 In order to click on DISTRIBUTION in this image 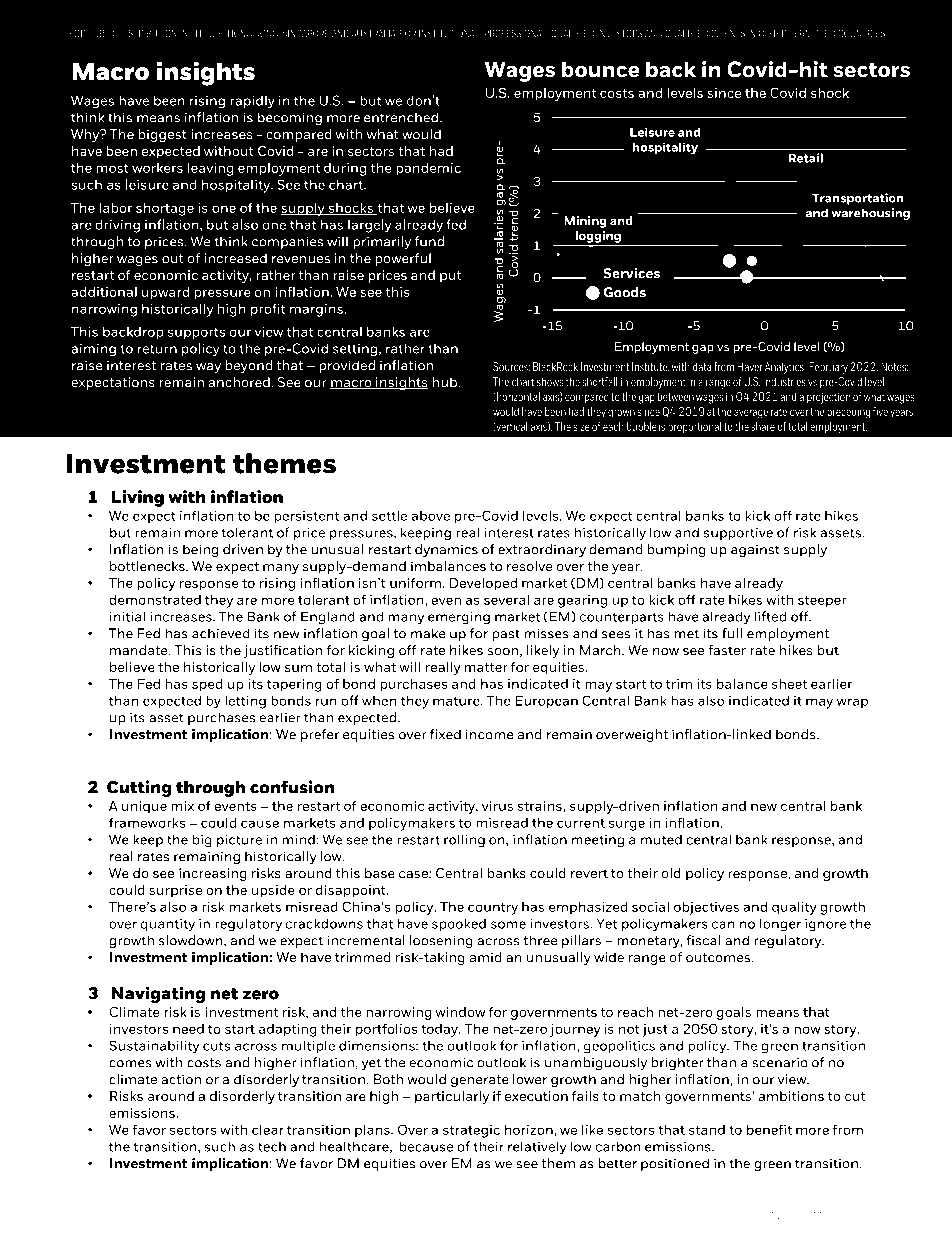, I will do `click(149, 33)`.
